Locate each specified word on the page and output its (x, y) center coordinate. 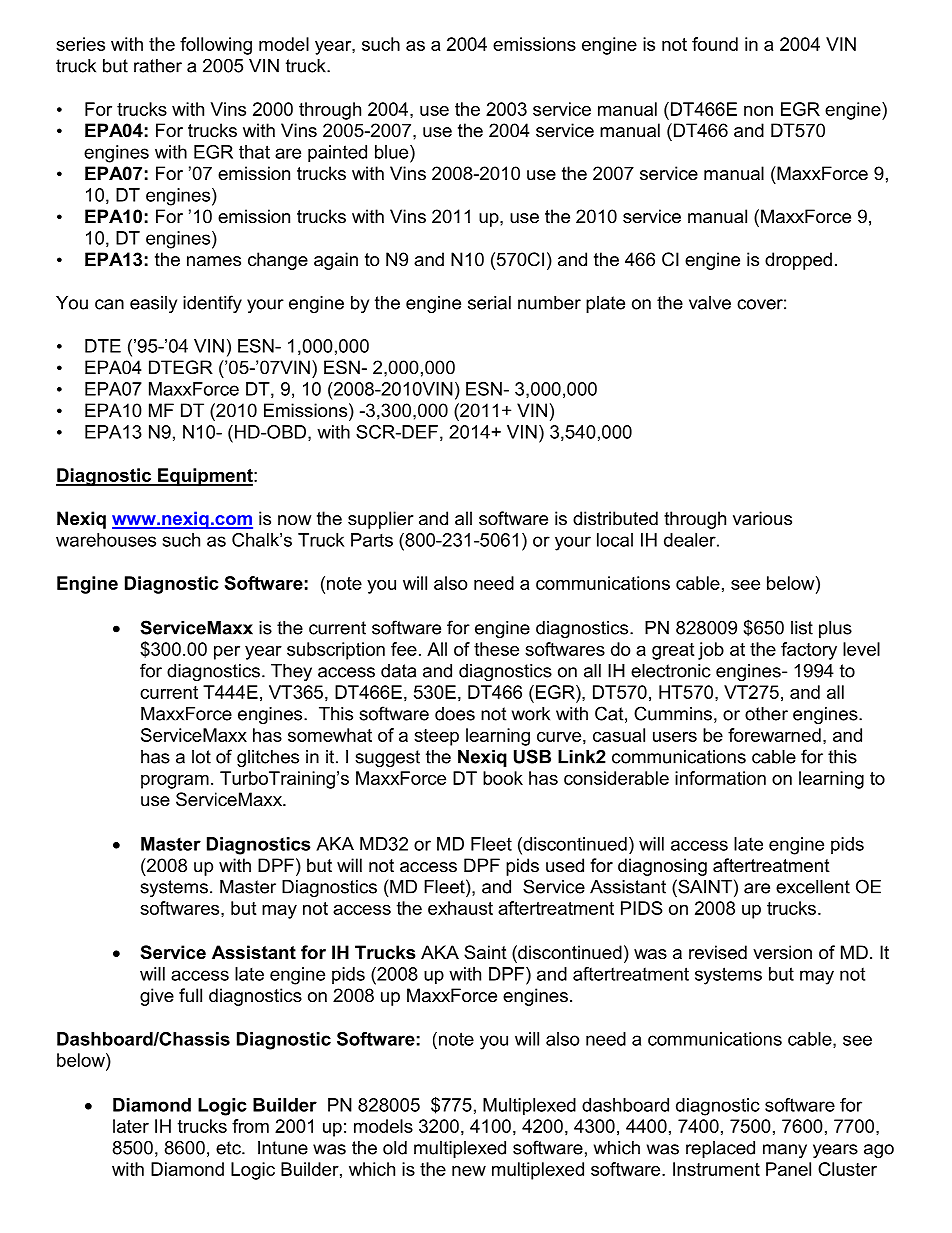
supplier (381, 520)
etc (229, 1148)
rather (158, 66)
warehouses (106, 540)
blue (393, 152)
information (720, 778)
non (758, 111)
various (762, 518)
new (469, 1171)
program (175, 782)
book (503, 778)
